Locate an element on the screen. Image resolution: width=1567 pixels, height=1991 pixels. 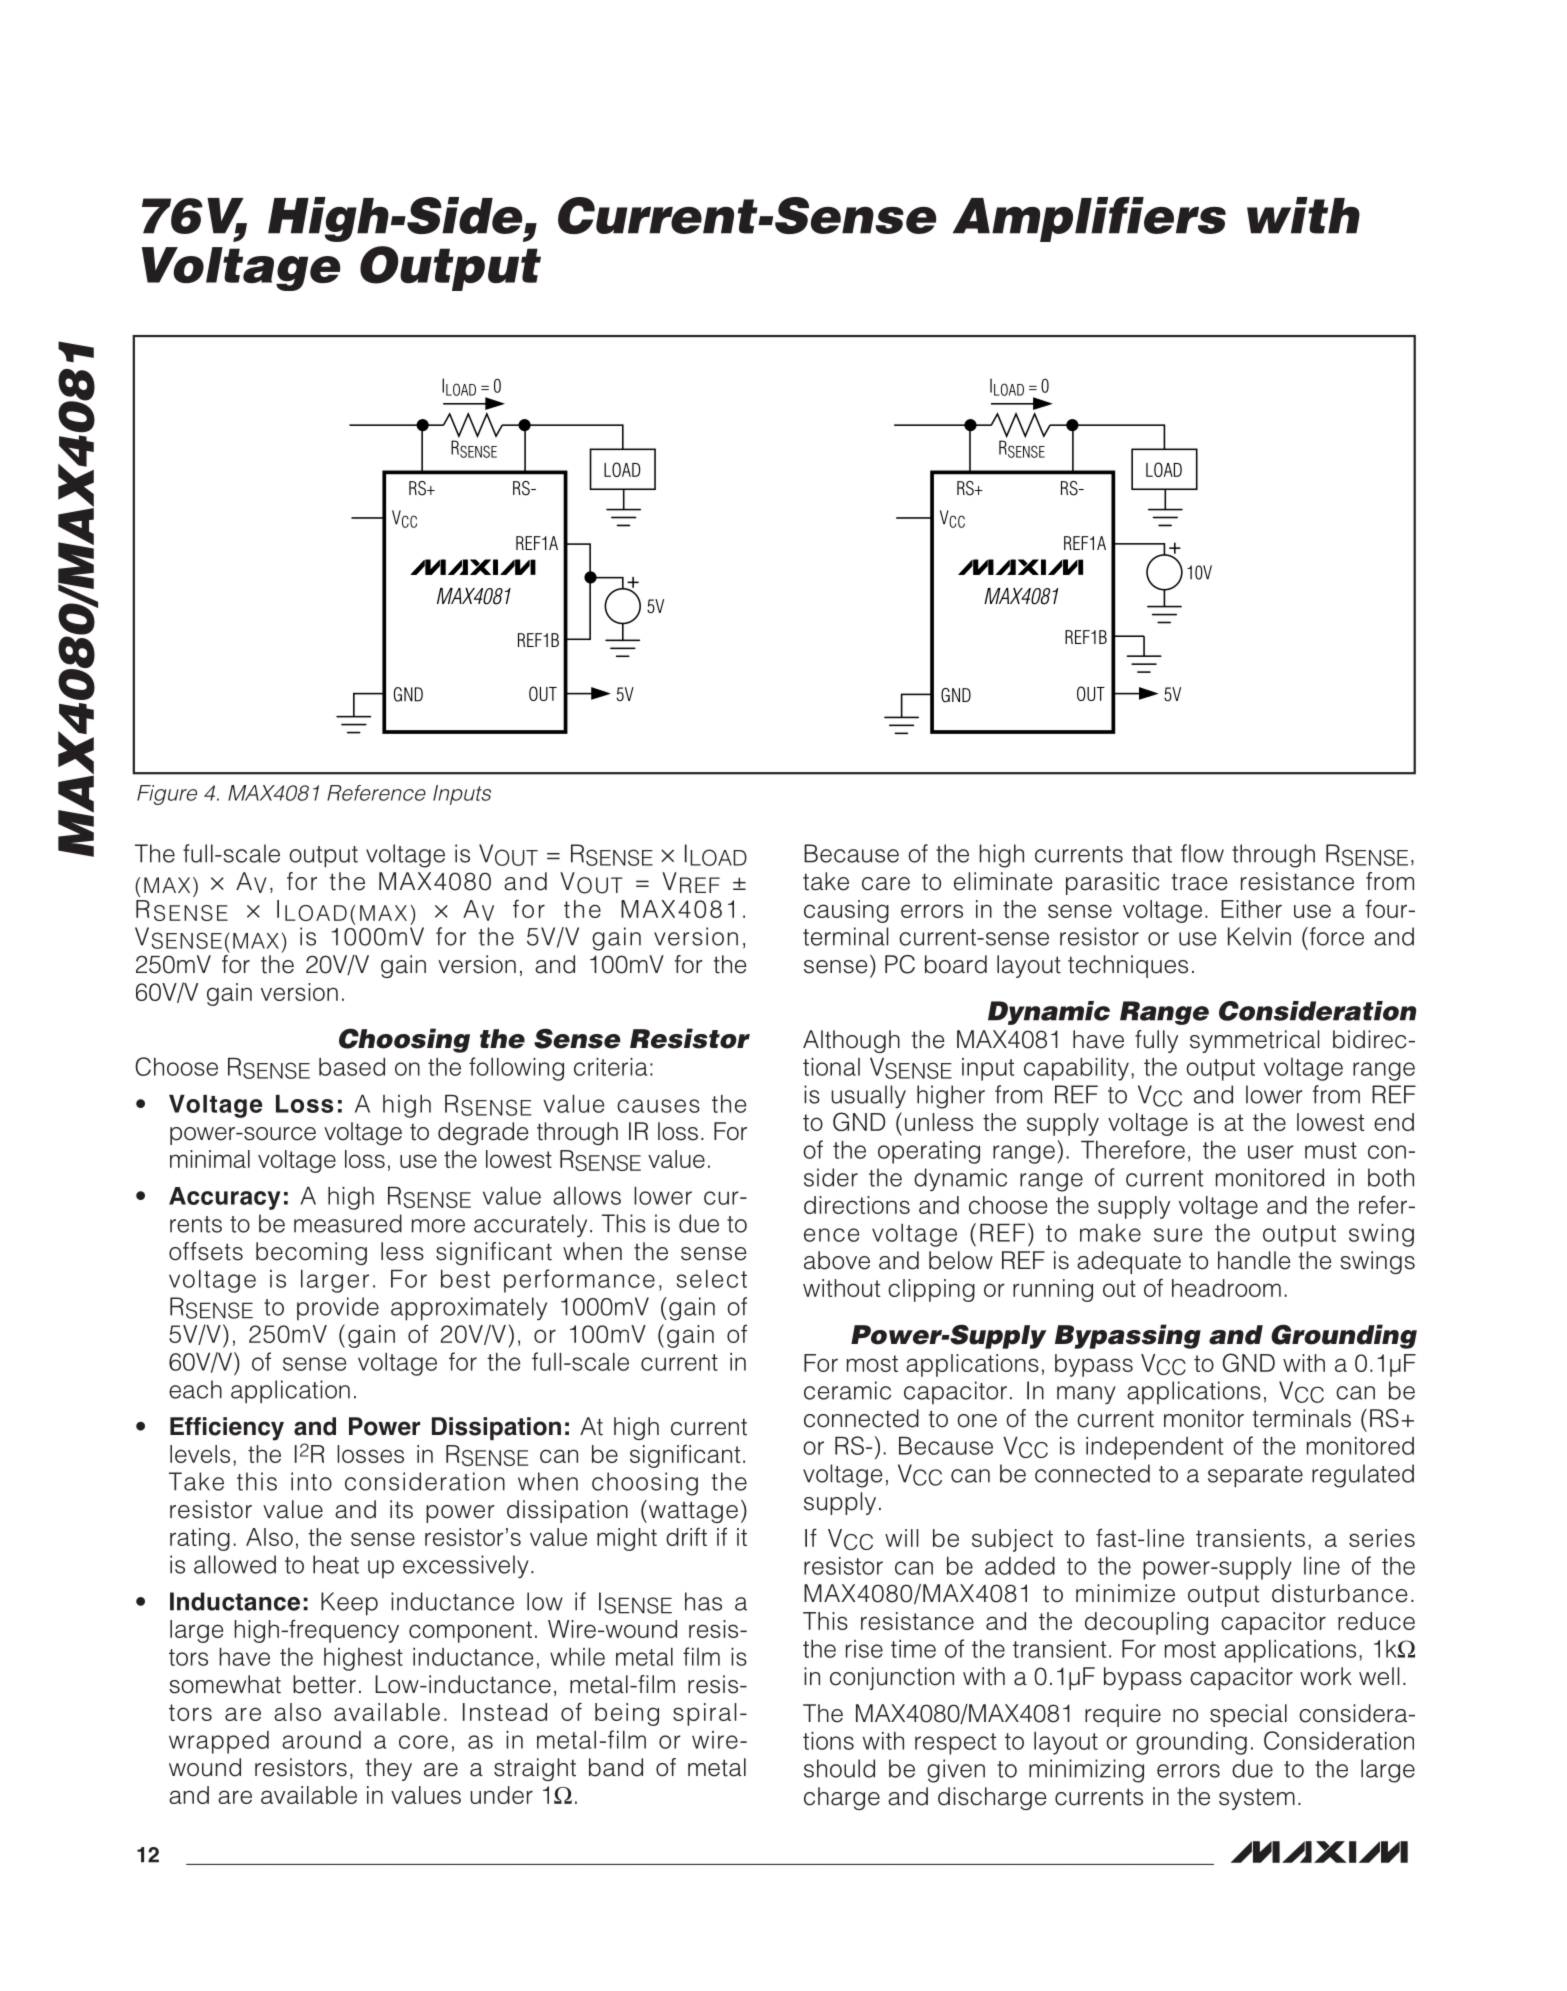
provide is located at coordinates (338, 1308).
